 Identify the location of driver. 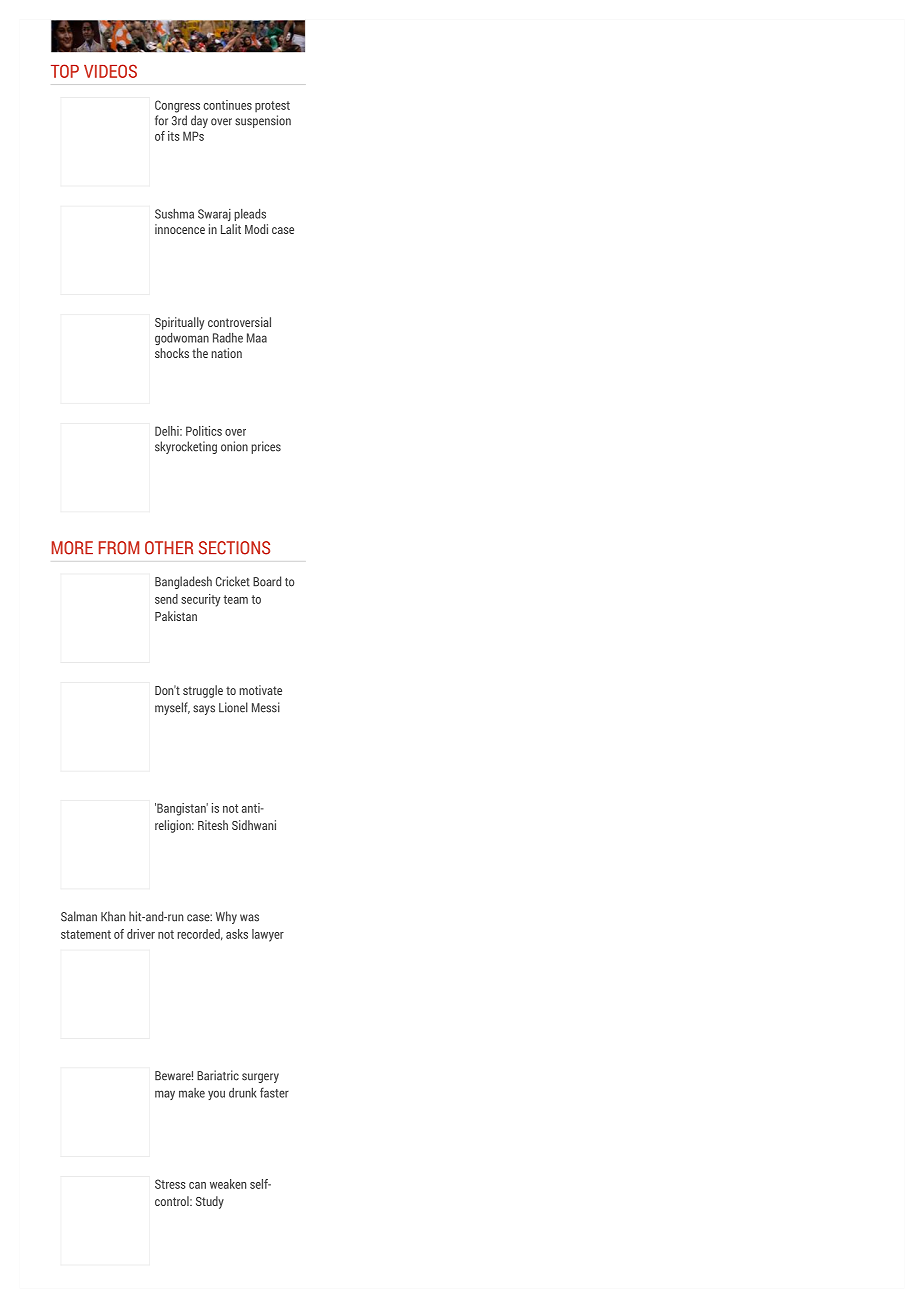
(141, 934).
